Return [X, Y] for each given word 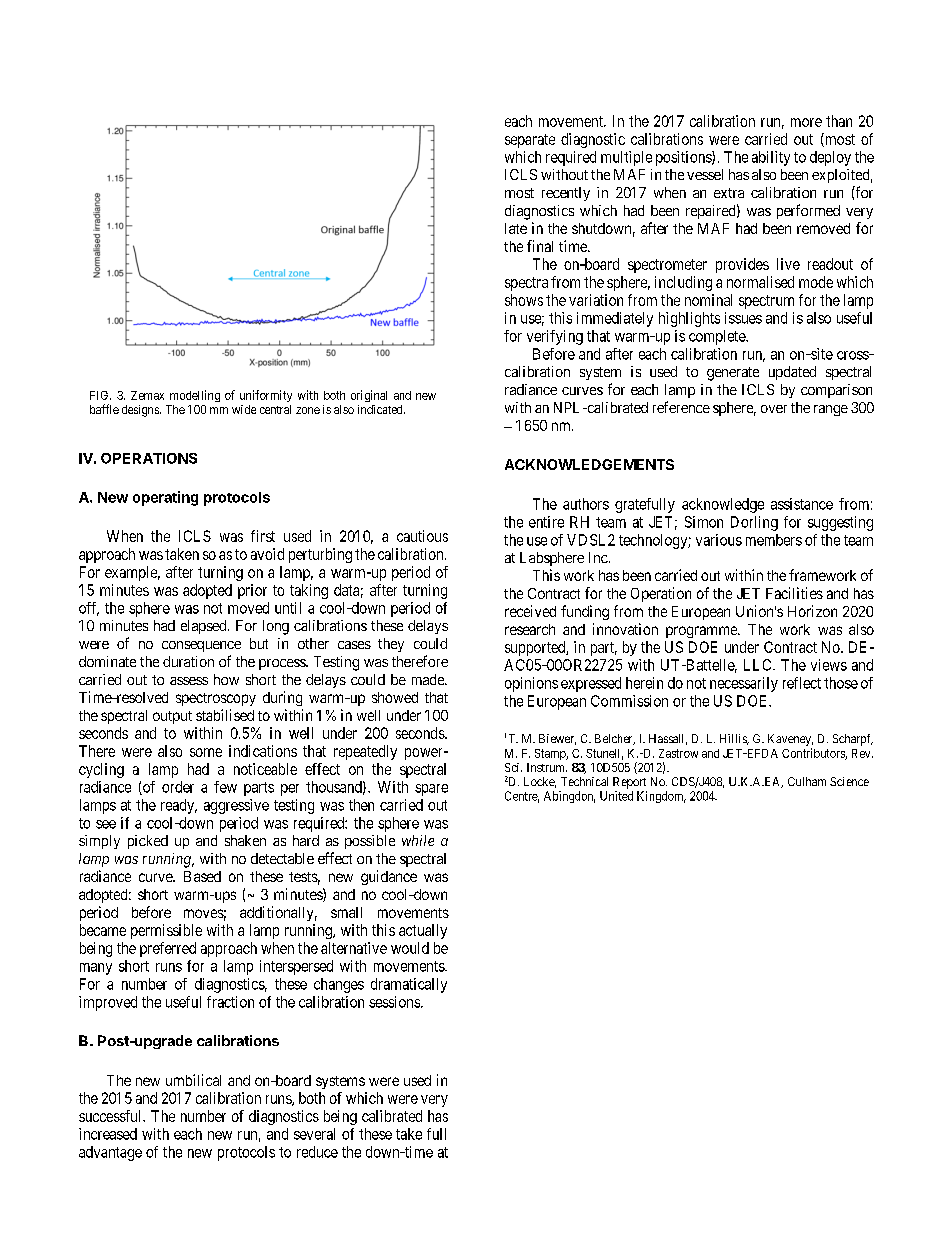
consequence [201, 646]
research [530, 629]
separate [530, 141]
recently [566, 194]
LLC [759, 665]
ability [771, 158]
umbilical [193, 1080]
